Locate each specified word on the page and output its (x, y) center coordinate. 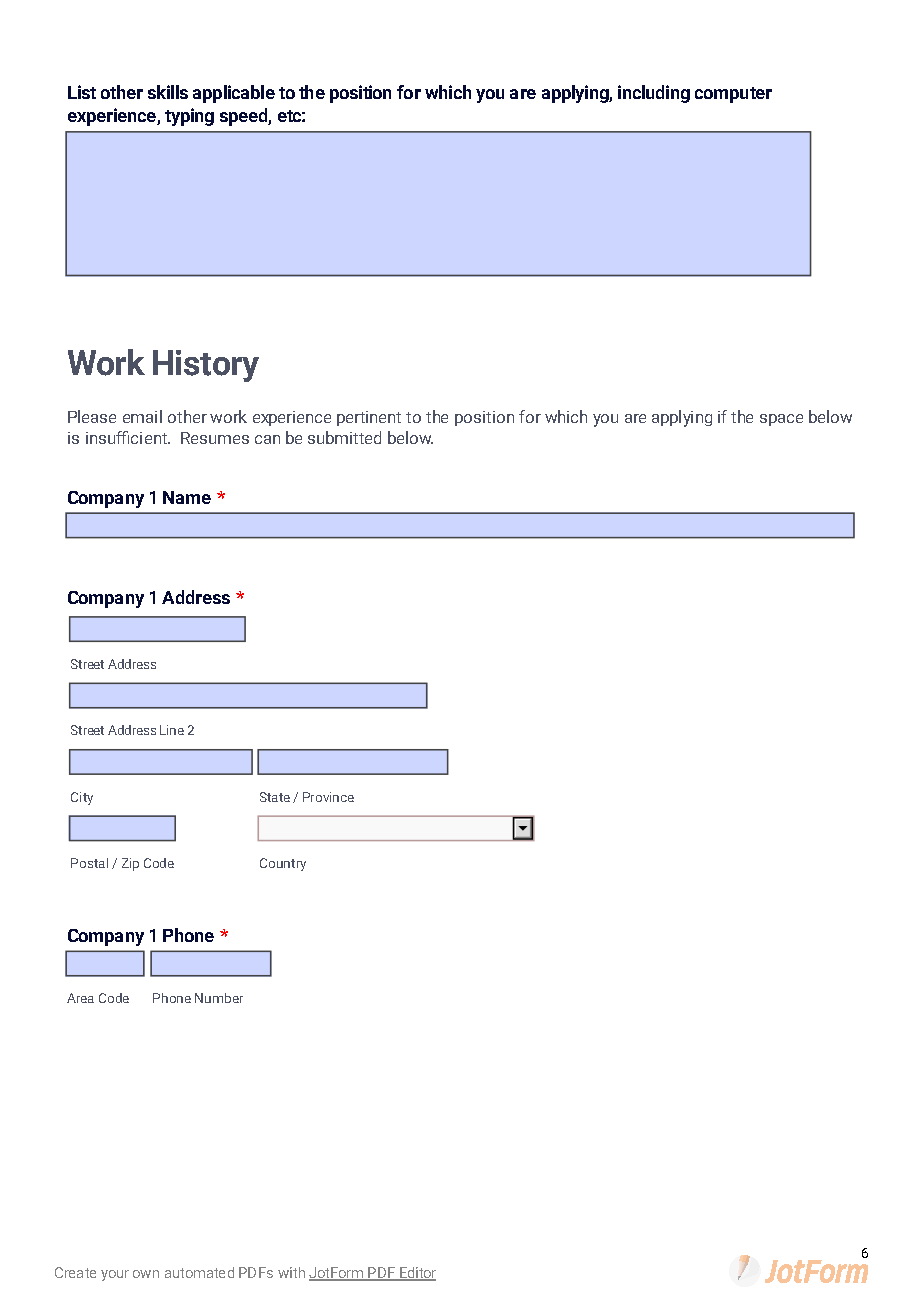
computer (733, 95)
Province (328, 797)
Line (172, 730)
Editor (417, 1274)
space (781, 420)
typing (189, 117)
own (146, 1274)
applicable (234, 94)
